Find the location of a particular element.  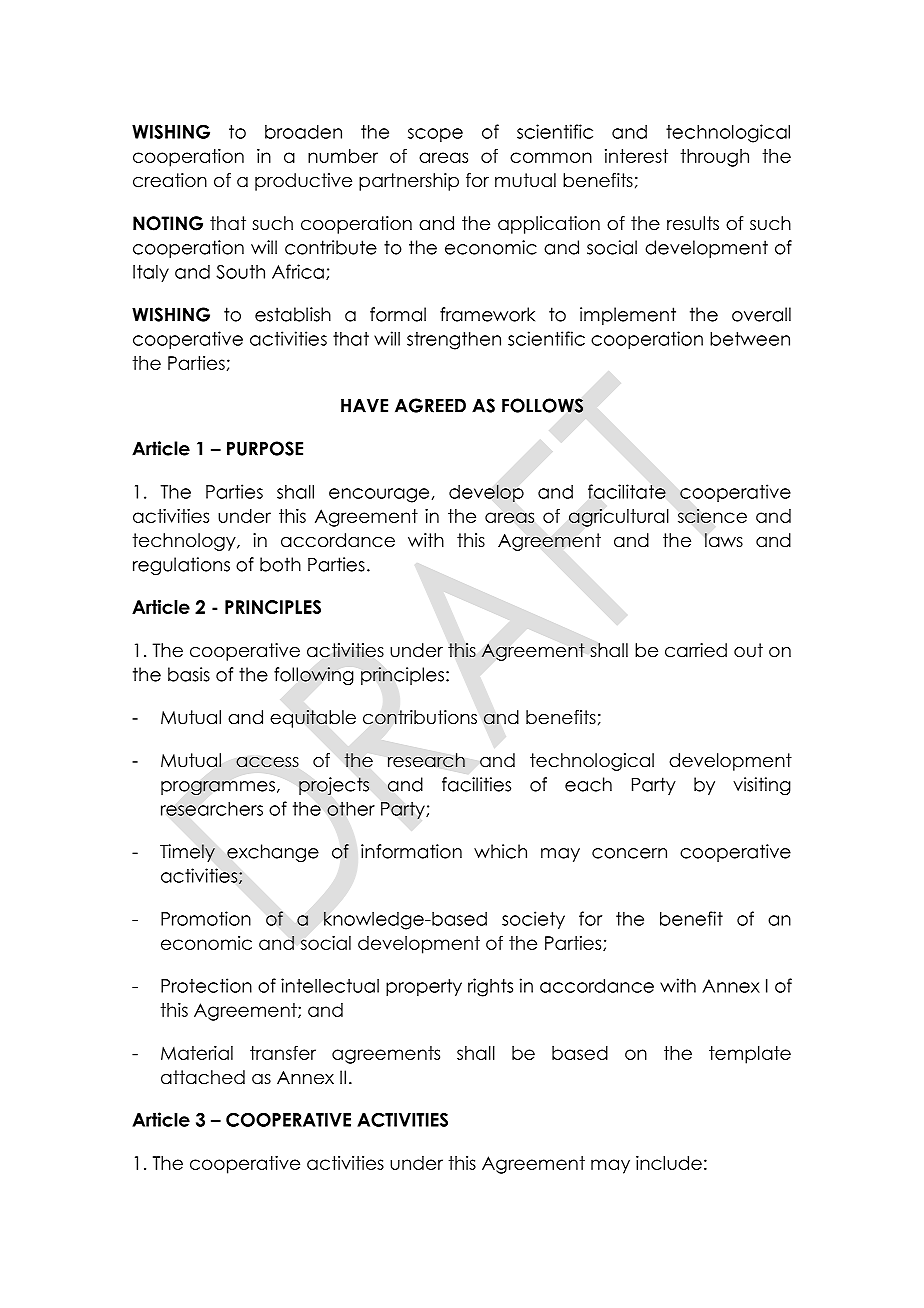

PURPOSE is located at coordinates (265, 448).
